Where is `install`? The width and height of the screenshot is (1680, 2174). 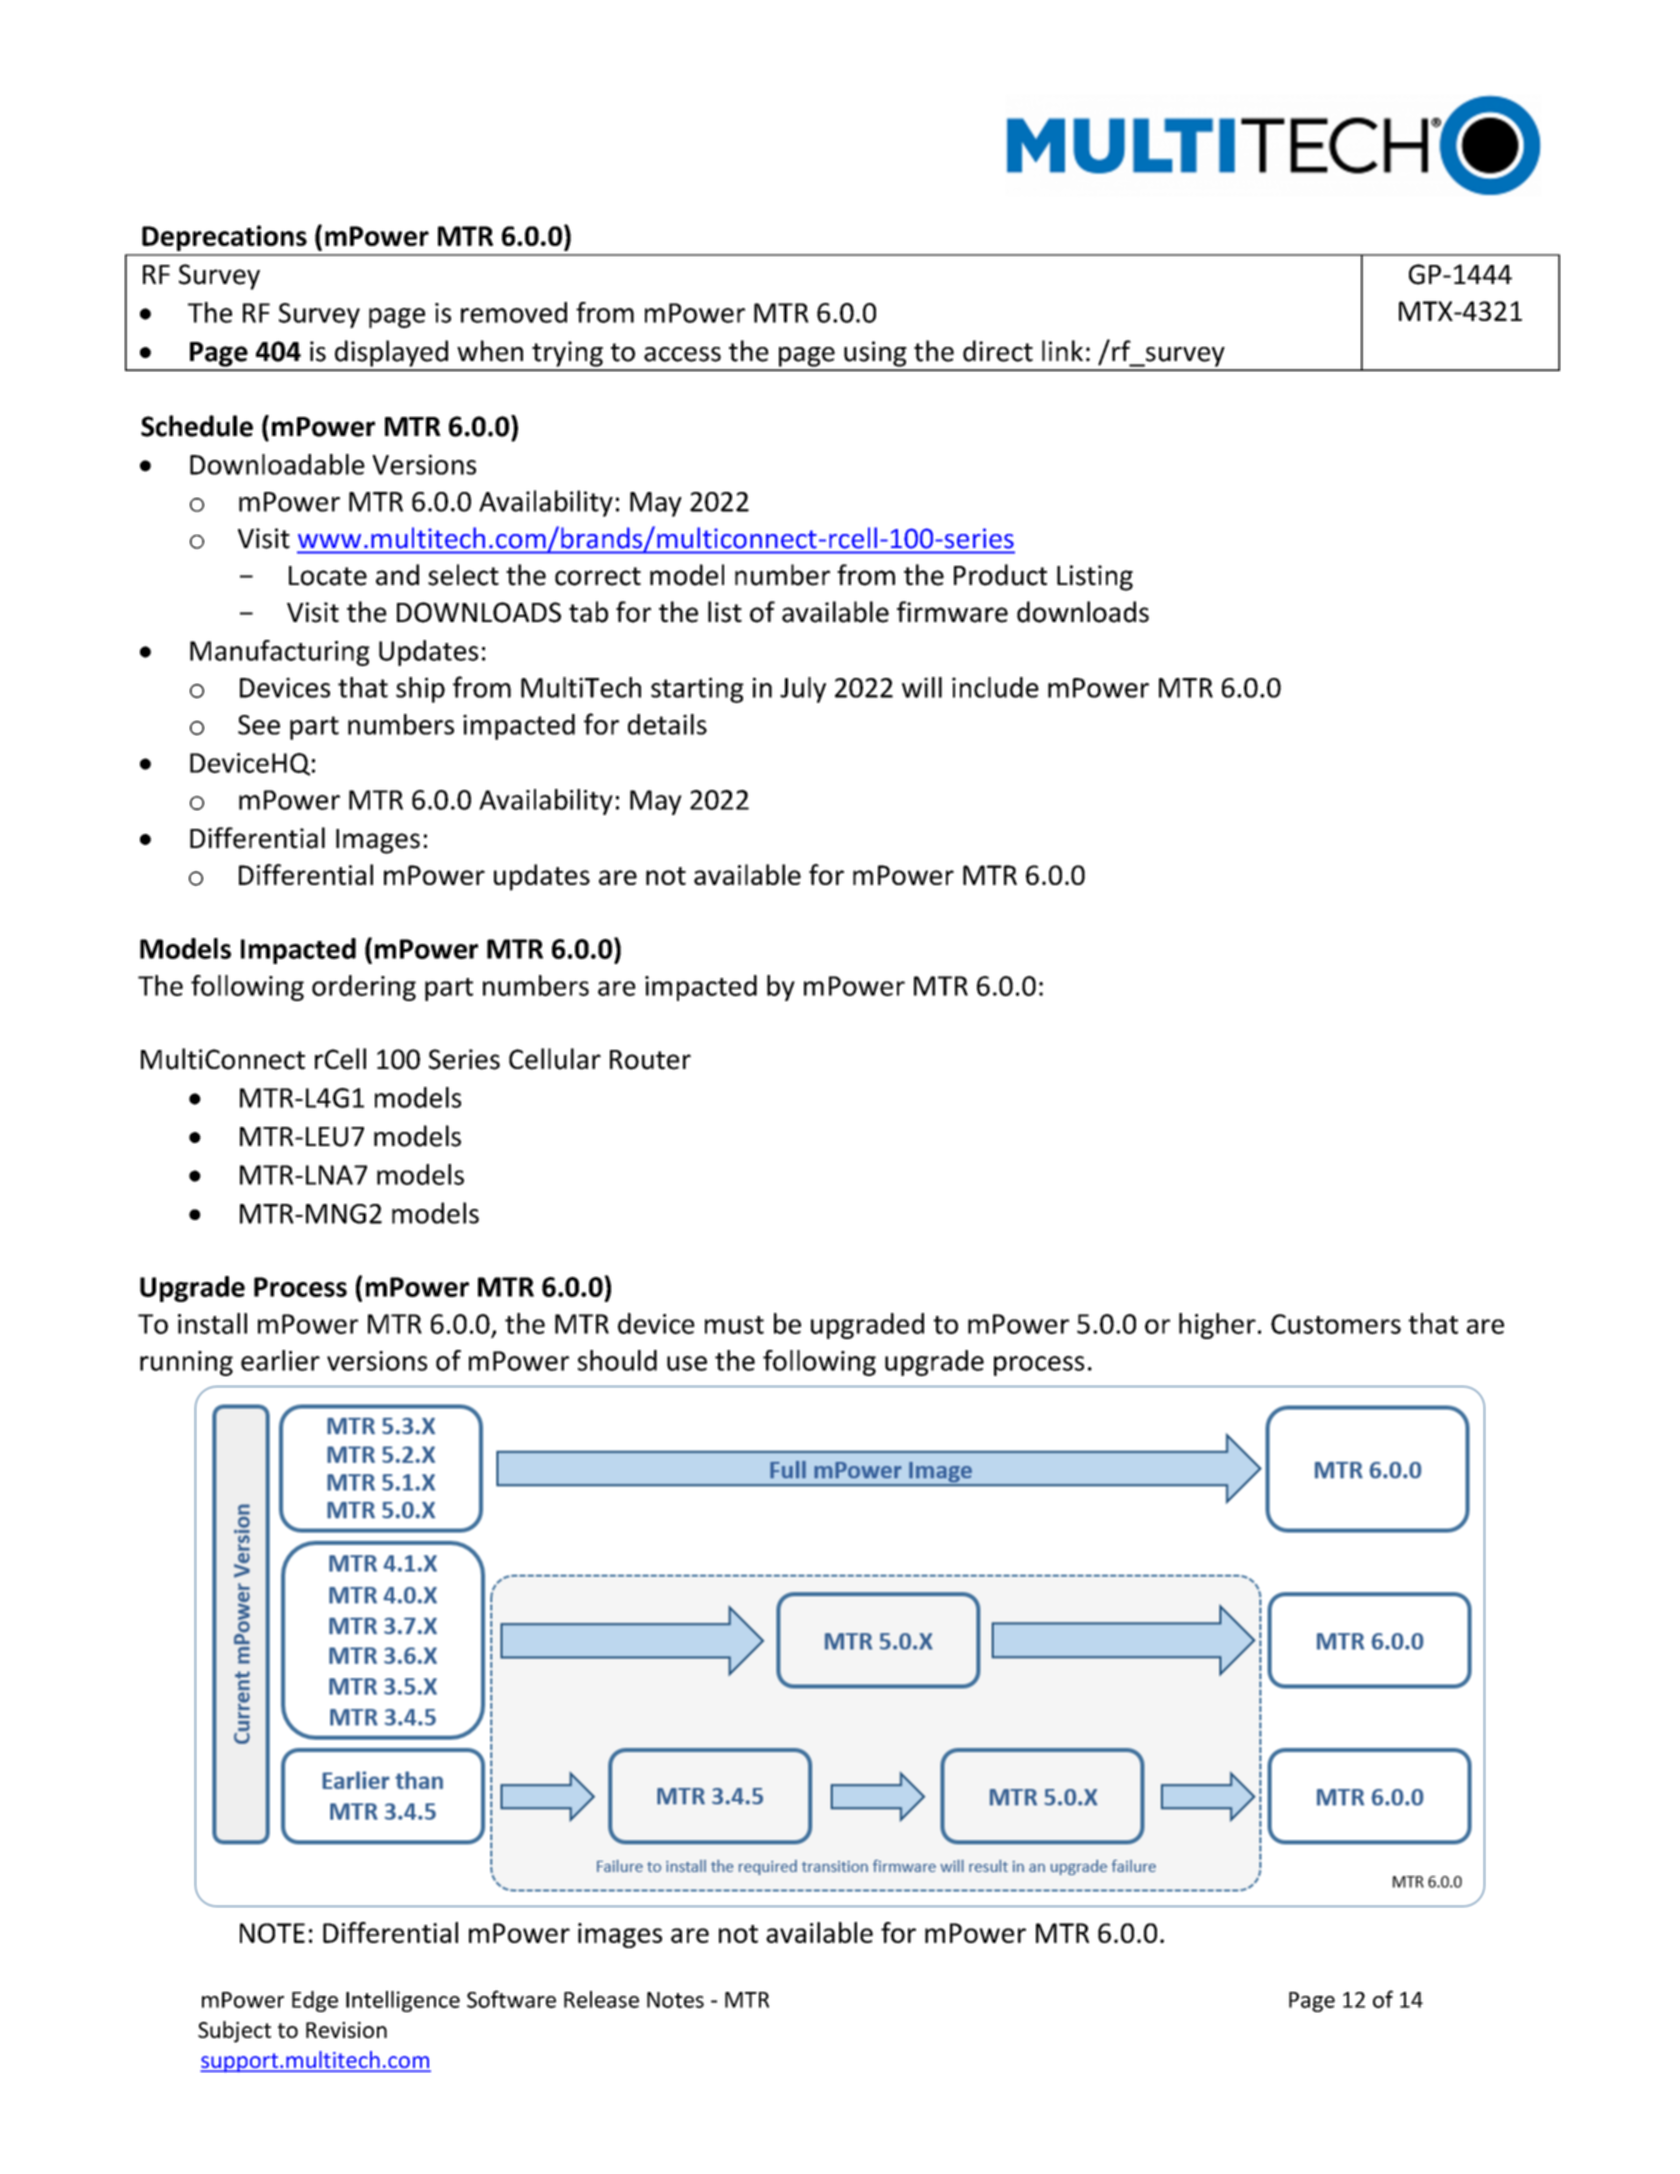
install is located at coordinates (212, 1323).
